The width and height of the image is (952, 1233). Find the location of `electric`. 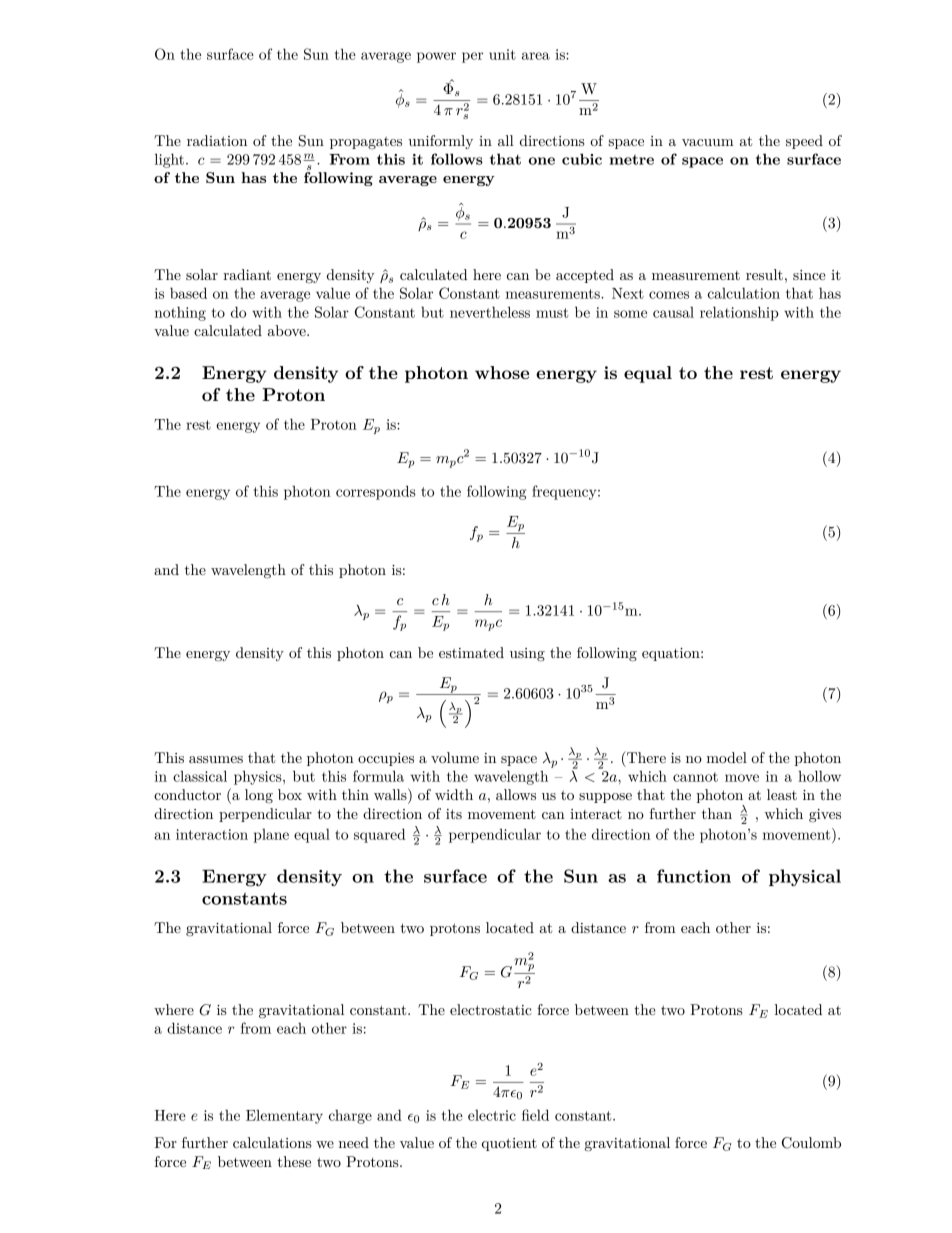

electric is located at coordinates (492, 1115).
